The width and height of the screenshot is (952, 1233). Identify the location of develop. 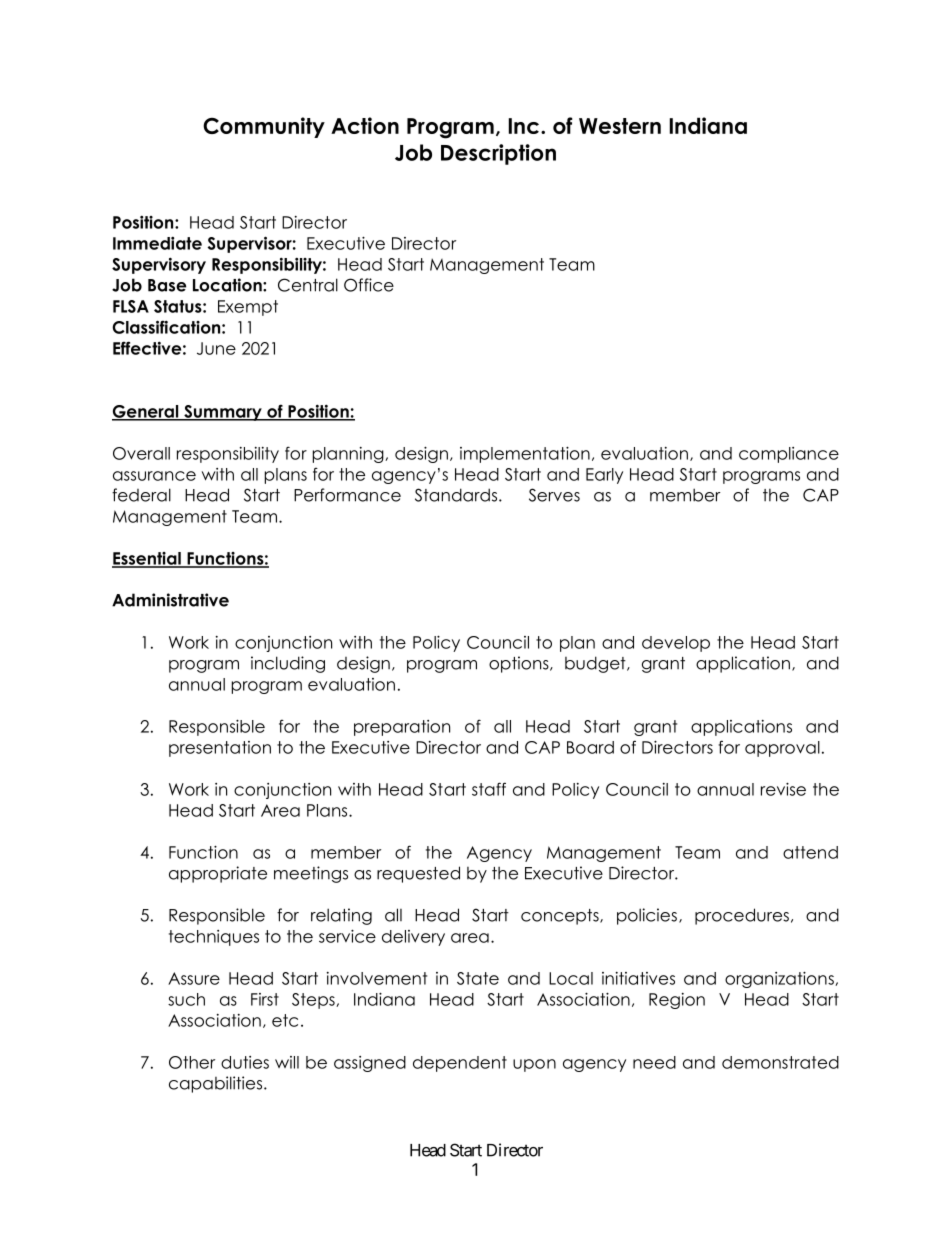
(676, 644).
